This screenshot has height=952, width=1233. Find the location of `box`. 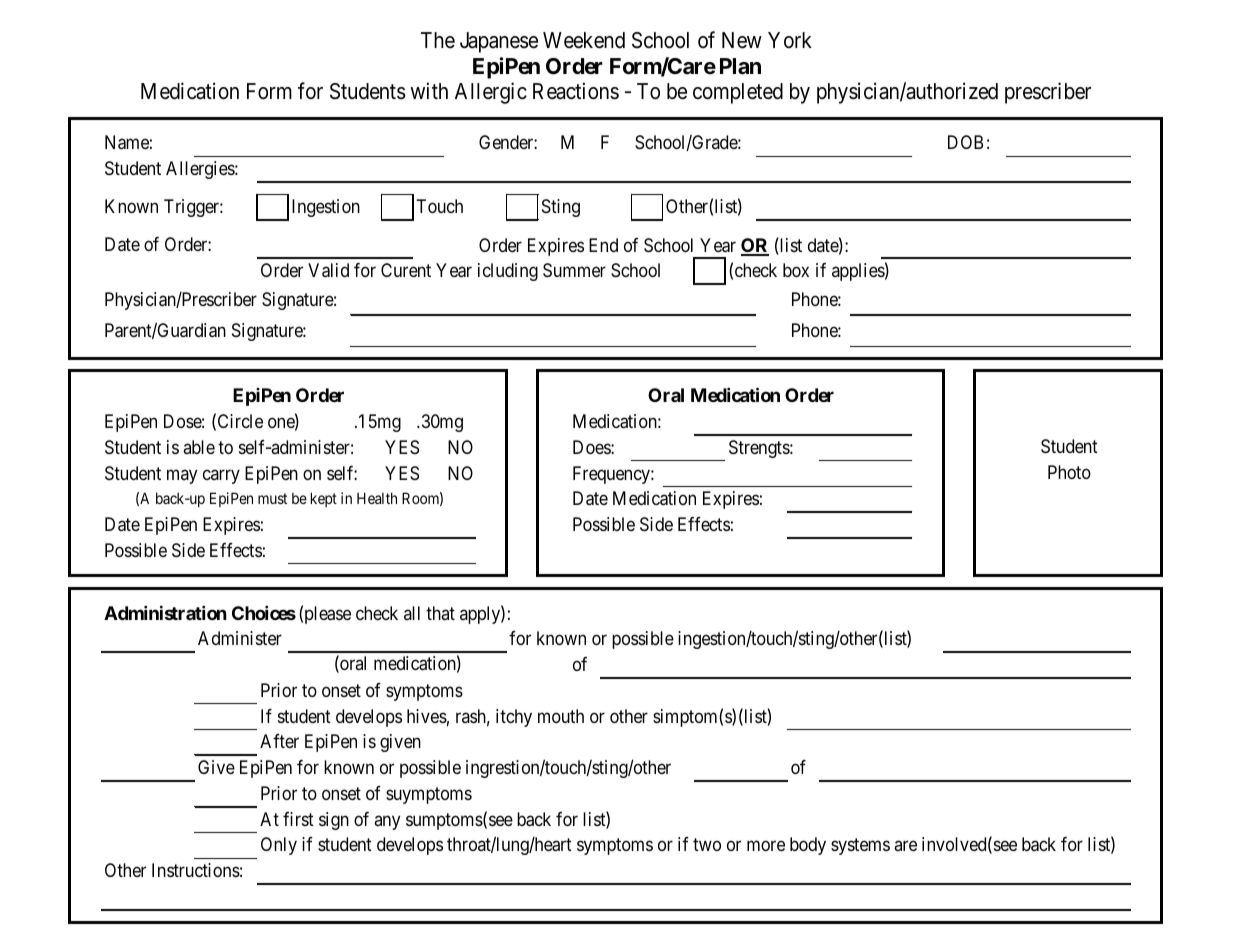

box is located at coordinates (796, 270).
